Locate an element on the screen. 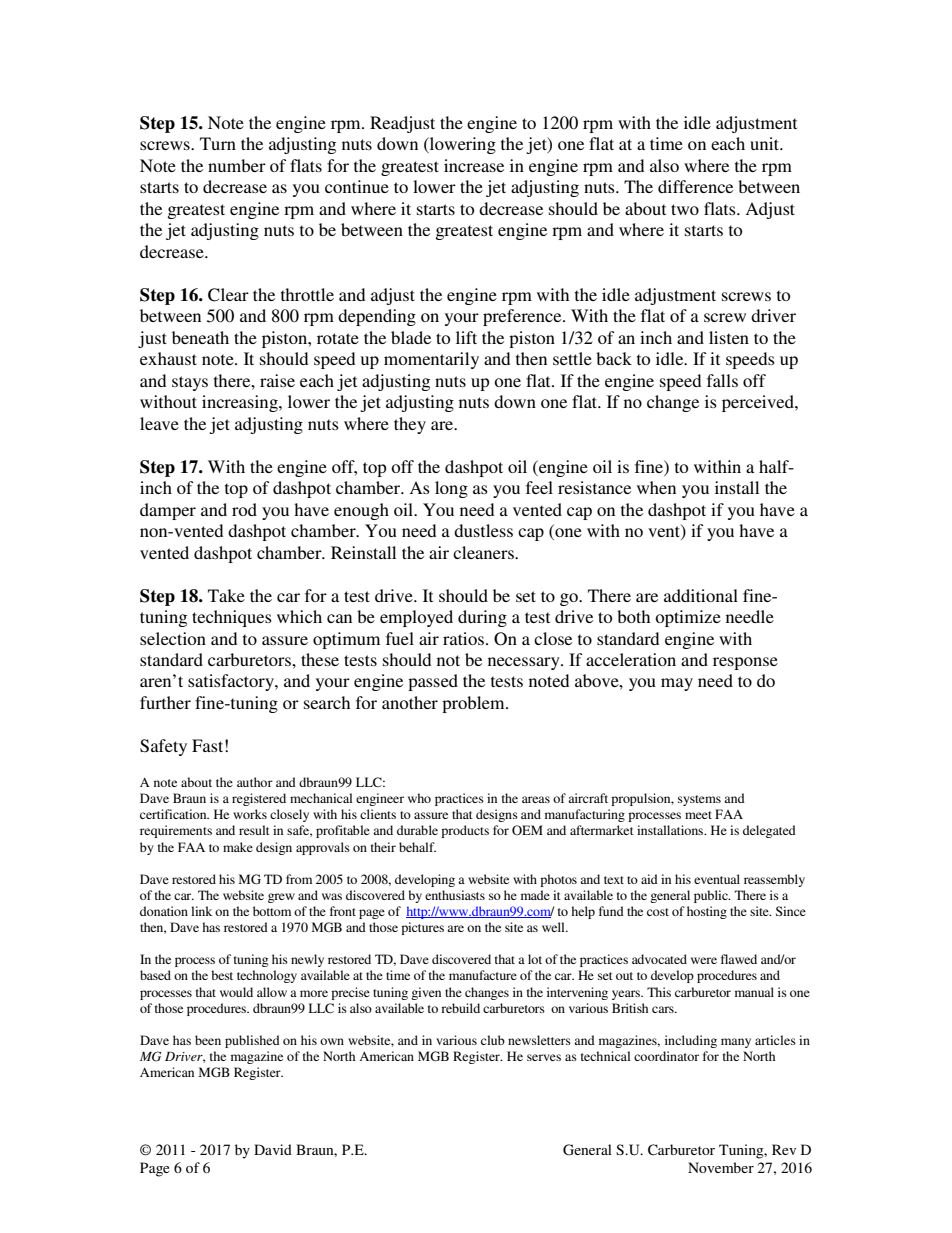 This screenshot has height=1233, width=952. ratios is located at coordinates (463, 638).
